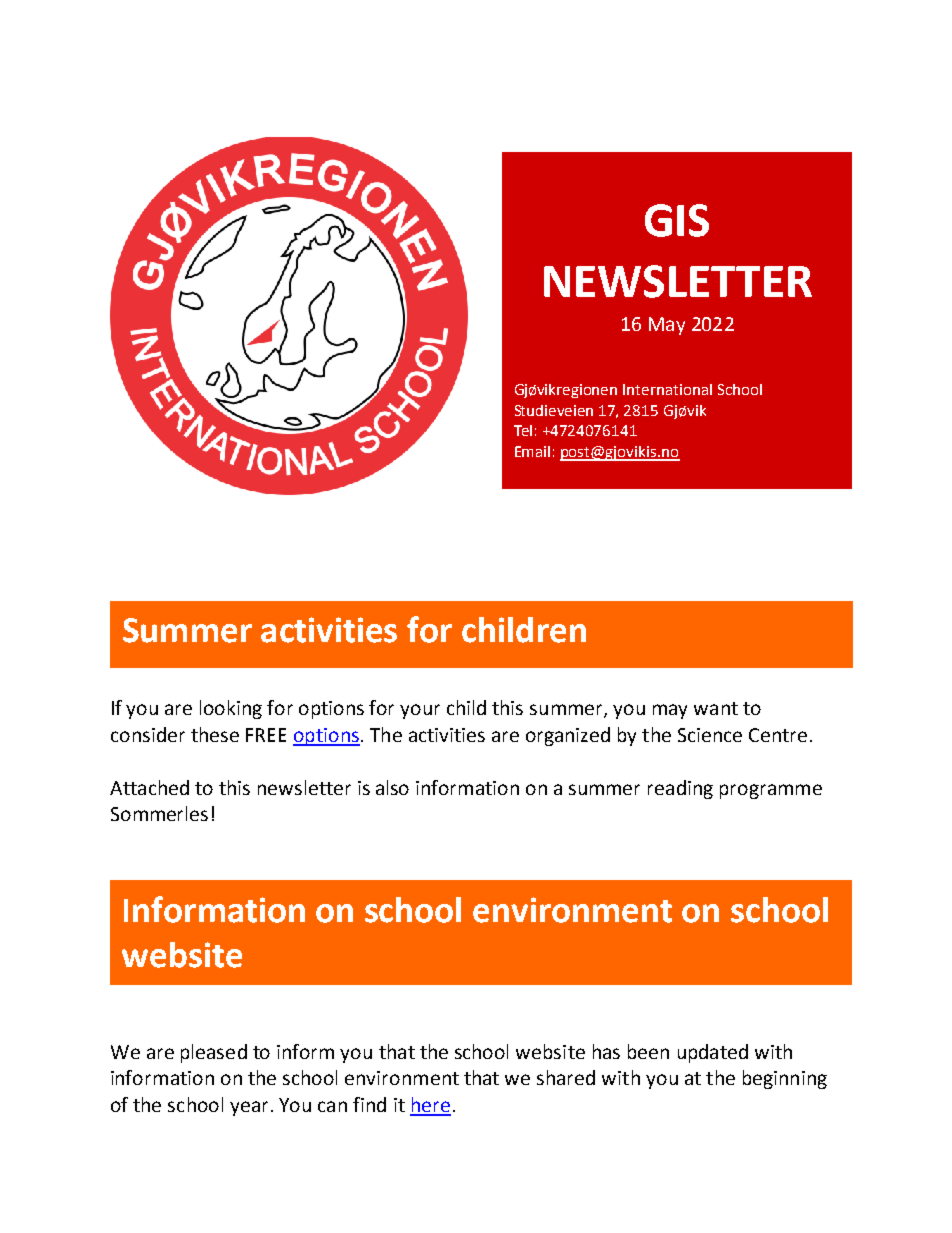  Describe the element at coordinates (677, 220) in the screenshot. I see `GIS` at that location.
